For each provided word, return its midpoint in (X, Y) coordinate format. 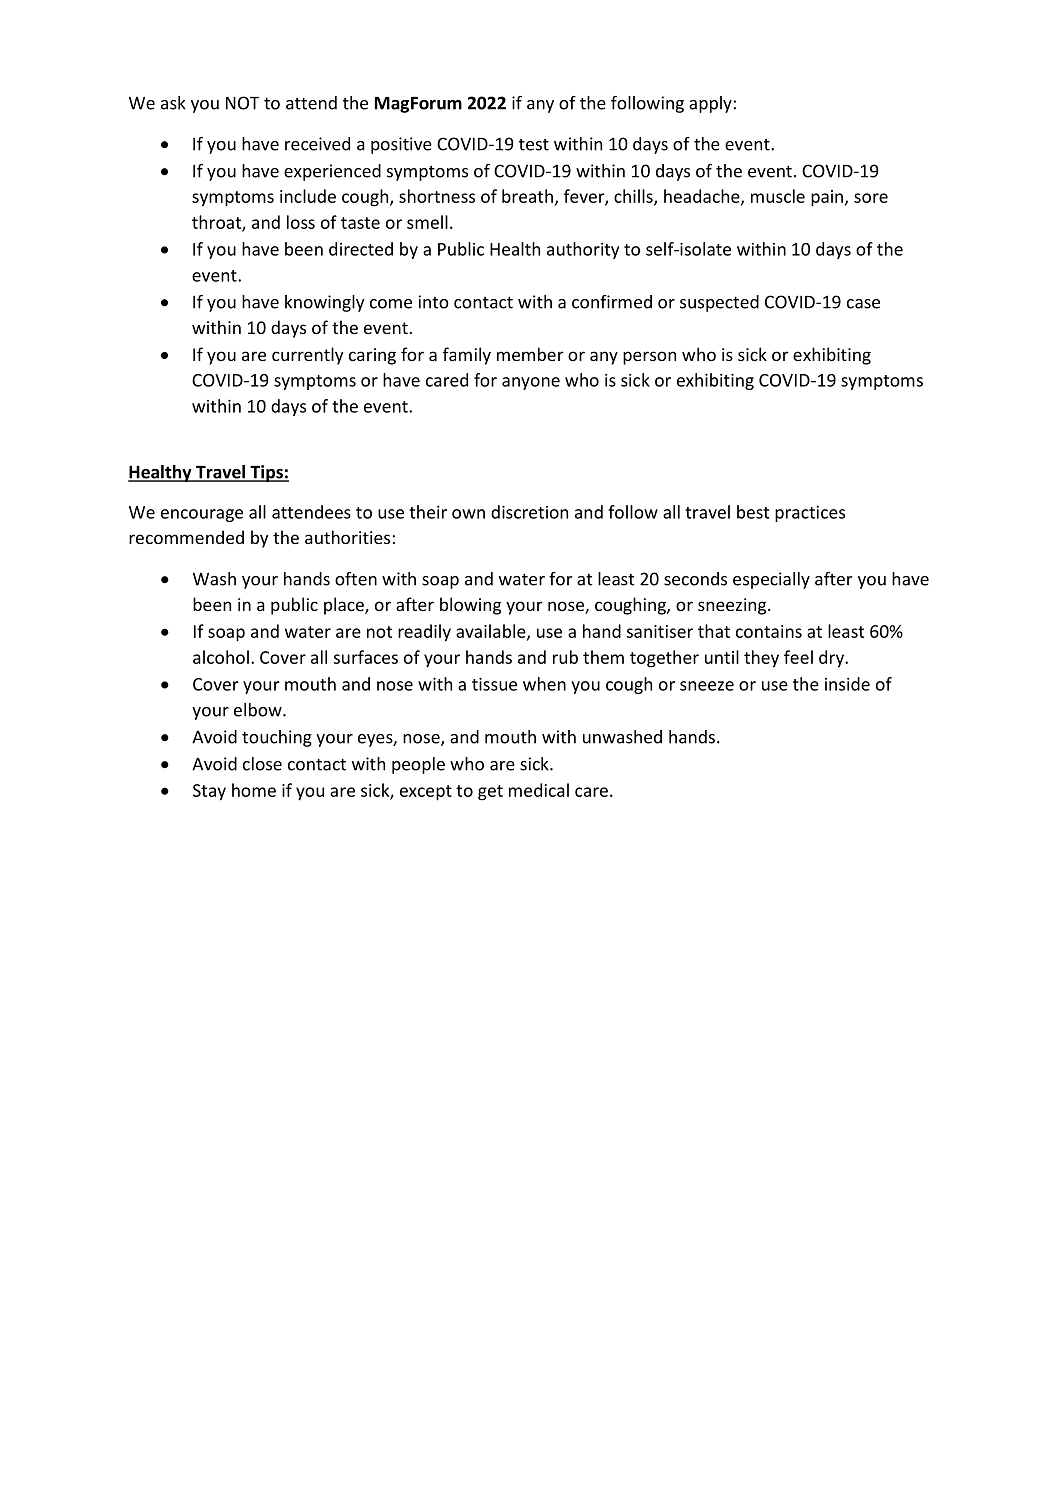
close (262, 764)
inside (847, 684)
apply (710, 104)
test (534, 145)
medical (539, 790)
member (530, 354)
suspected (719, 303)
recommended (186, 537)
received (317, 144)
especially (771, 580)
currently (308, 356)
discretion (529, 512)
